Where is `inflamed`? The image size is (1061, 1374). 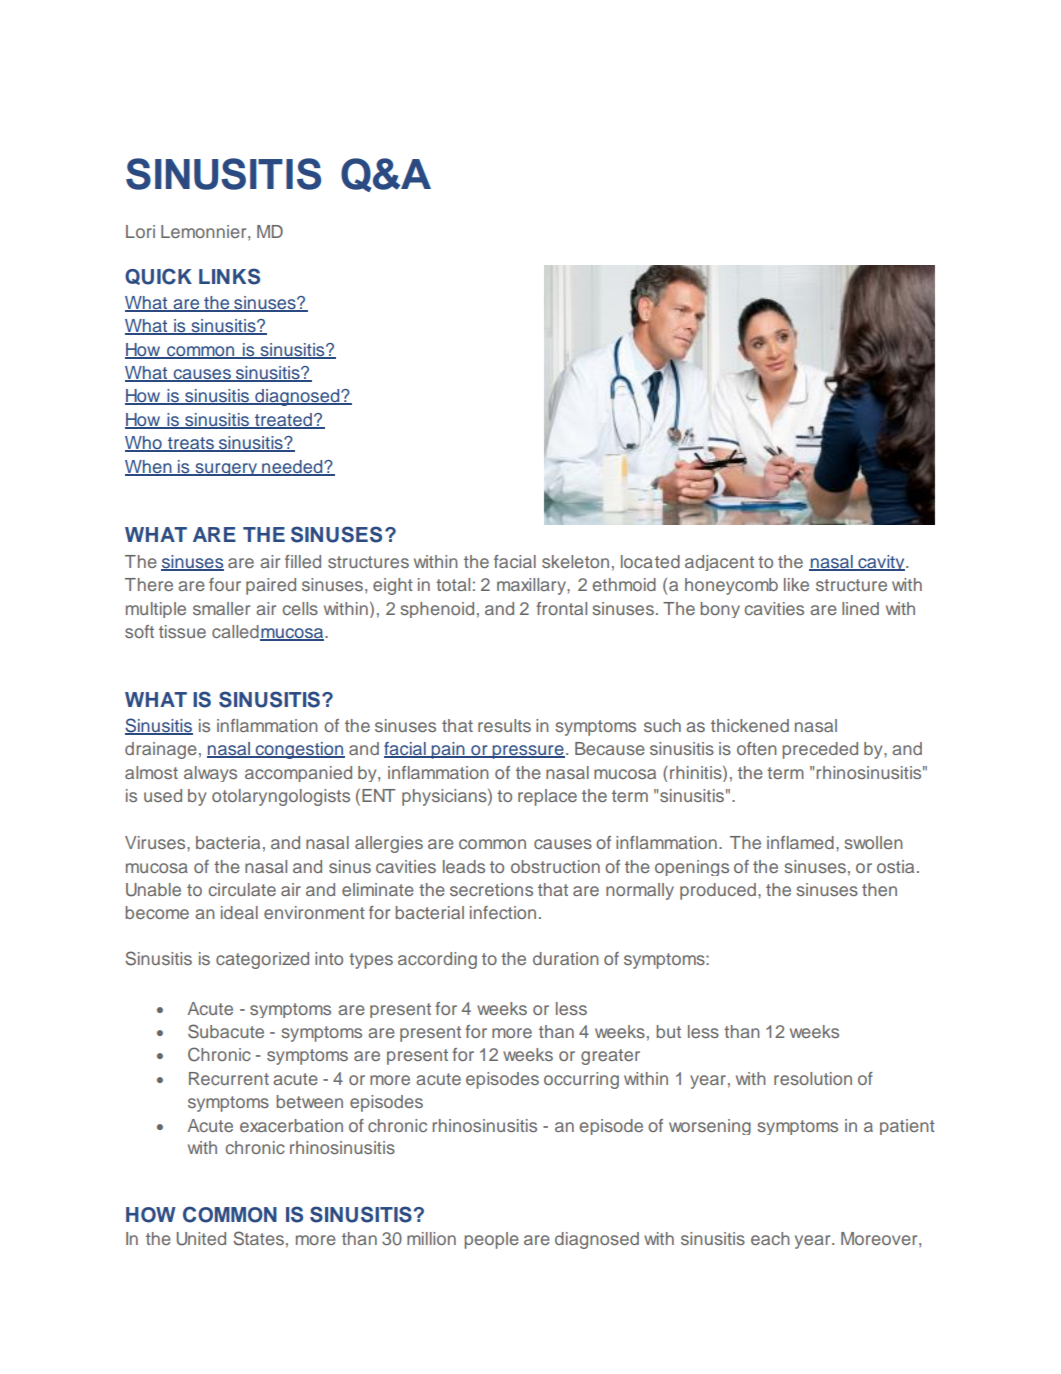
inflamed is located at coordinates (800, 842).
